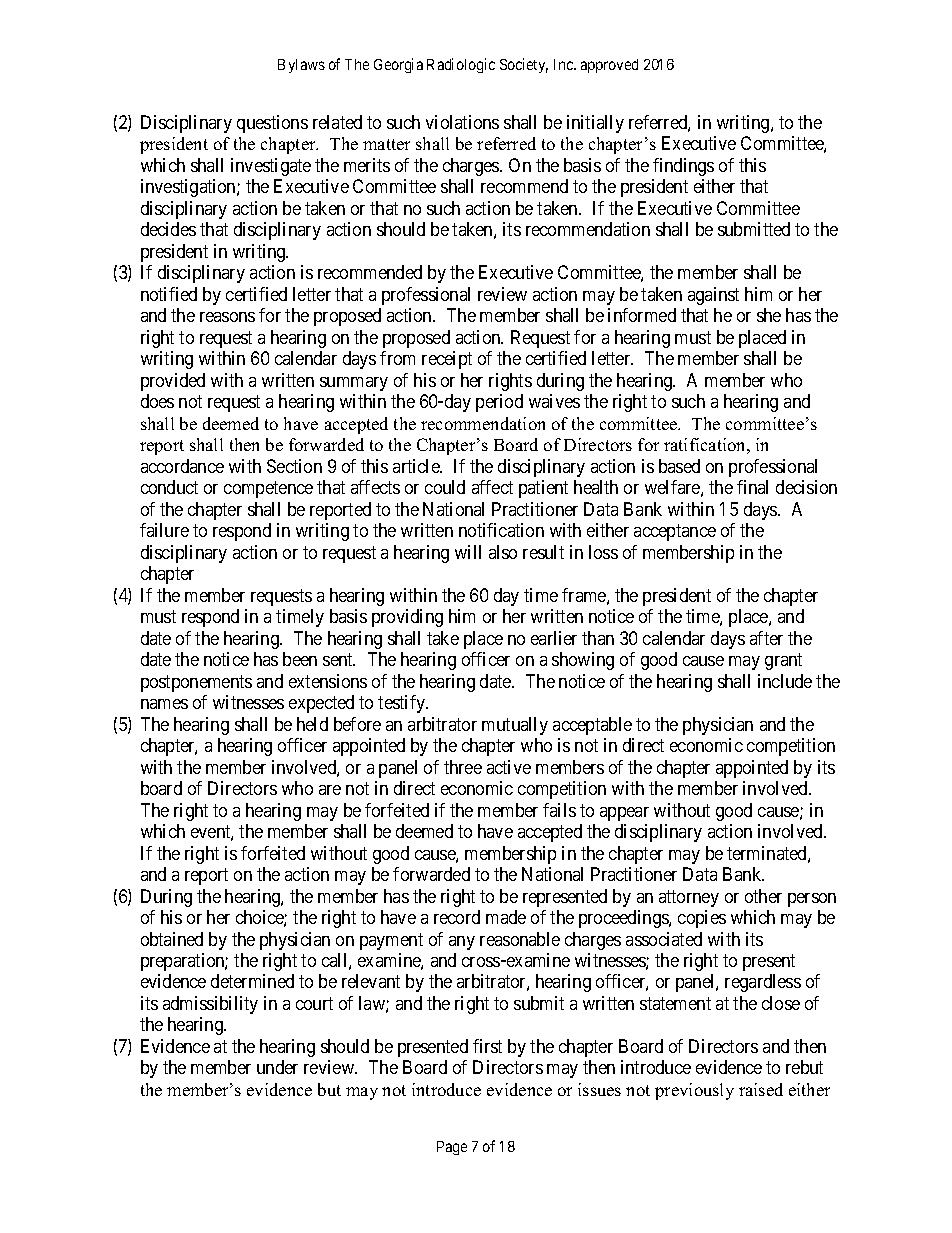 The image size is (952, 1233). I want to click on violations, so click(462, 122).
